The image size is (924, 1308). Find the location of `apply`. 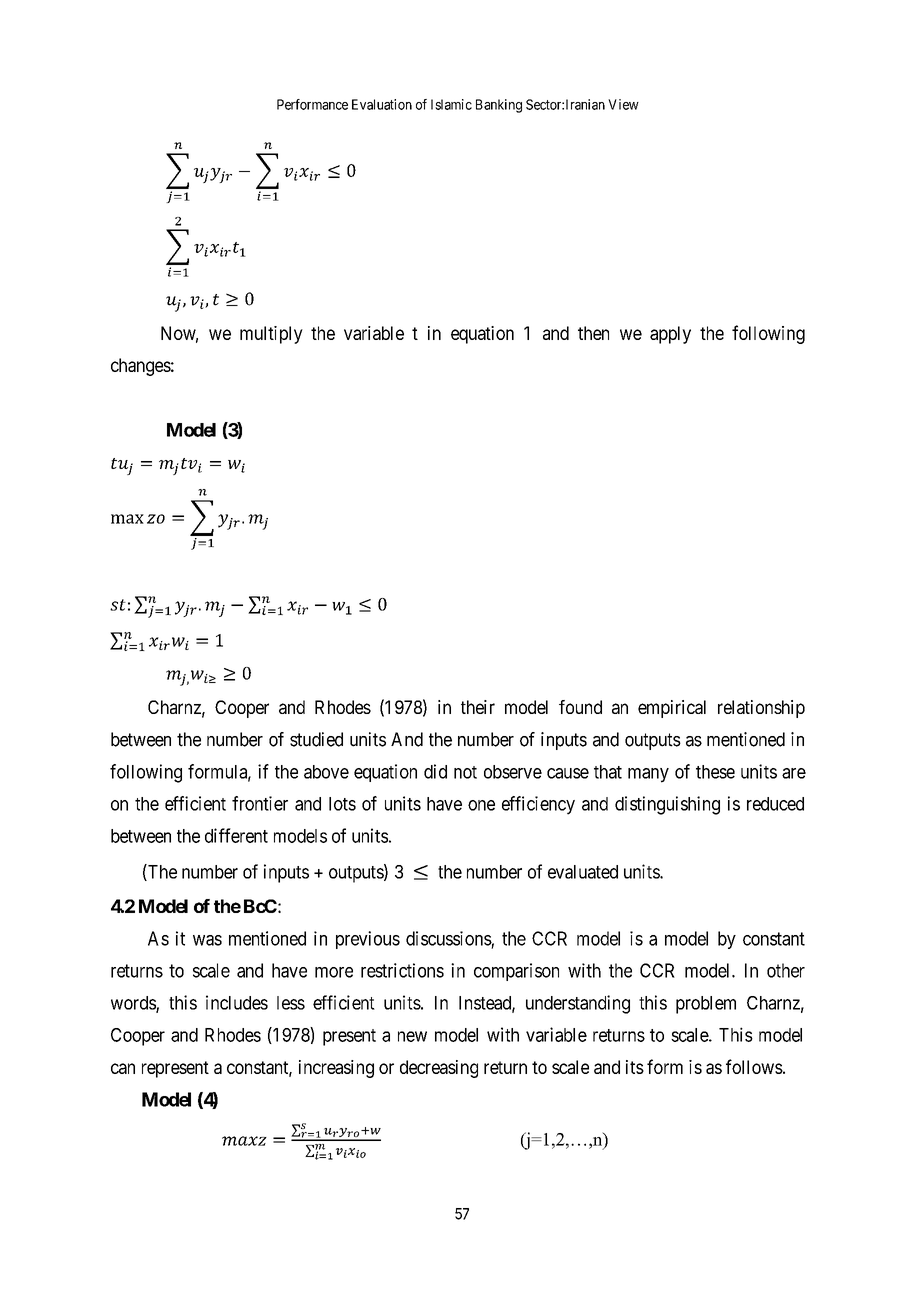

apply is located at coordinates (670, 335).
